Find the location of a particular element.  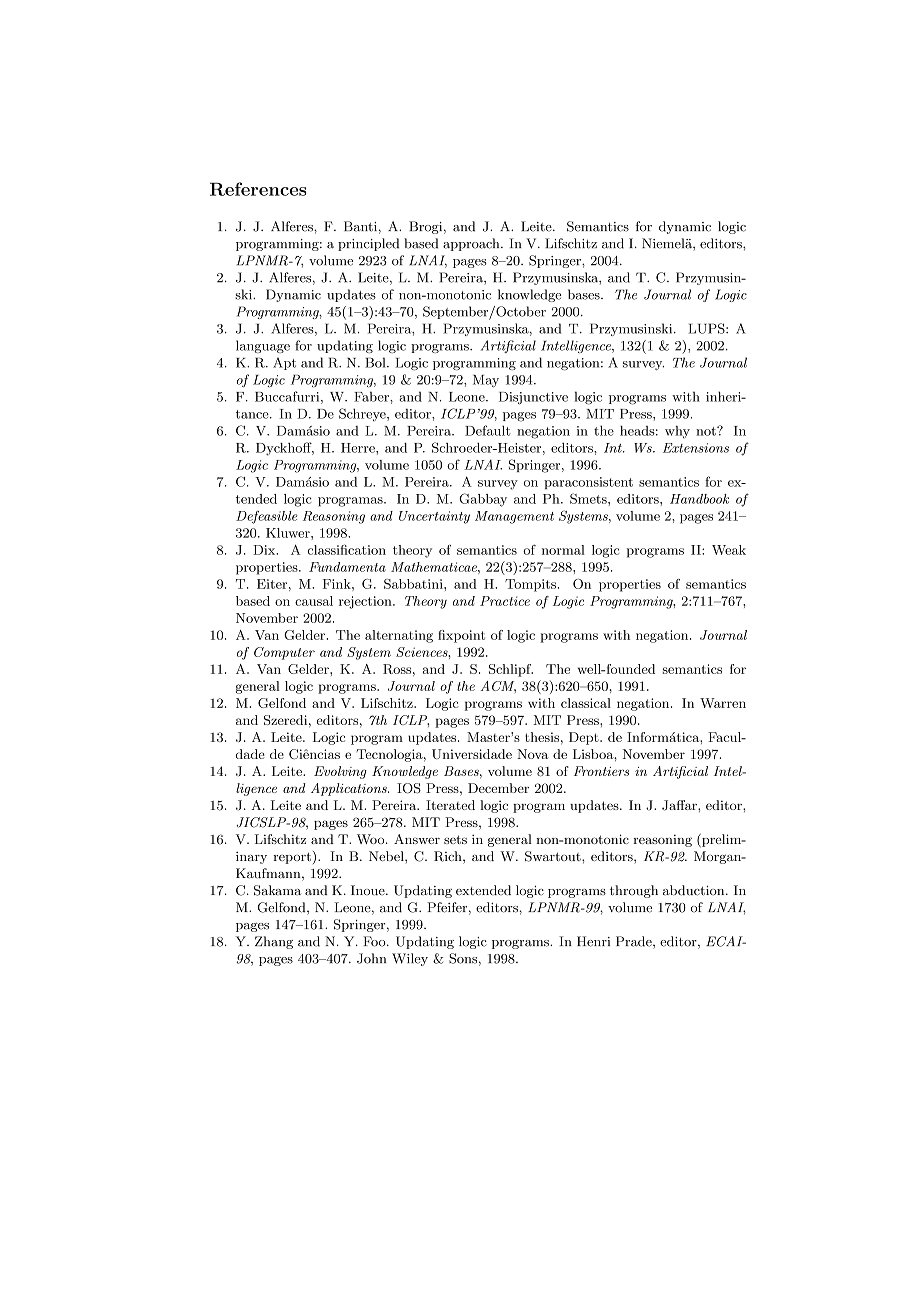

ACM is located at coordinates (498, 687).
